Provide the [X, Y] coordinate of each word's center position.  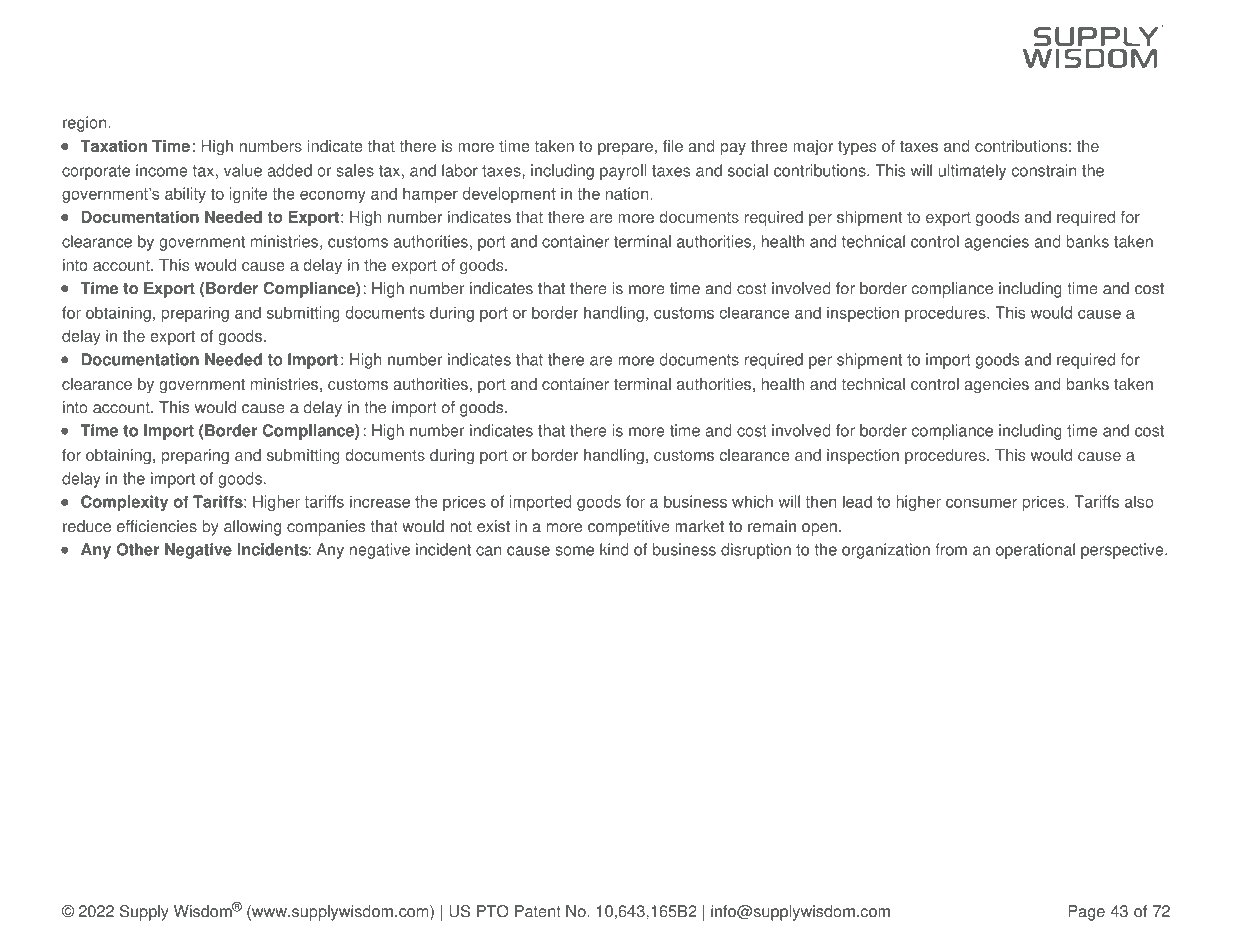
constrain [1044, 170]
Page [1086, 913]
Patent [538, 911]
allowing [252, 528]
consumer [981, 503]
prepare [625, 149]
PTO [493, 911]
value [243, 170]
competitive [629, 528]
